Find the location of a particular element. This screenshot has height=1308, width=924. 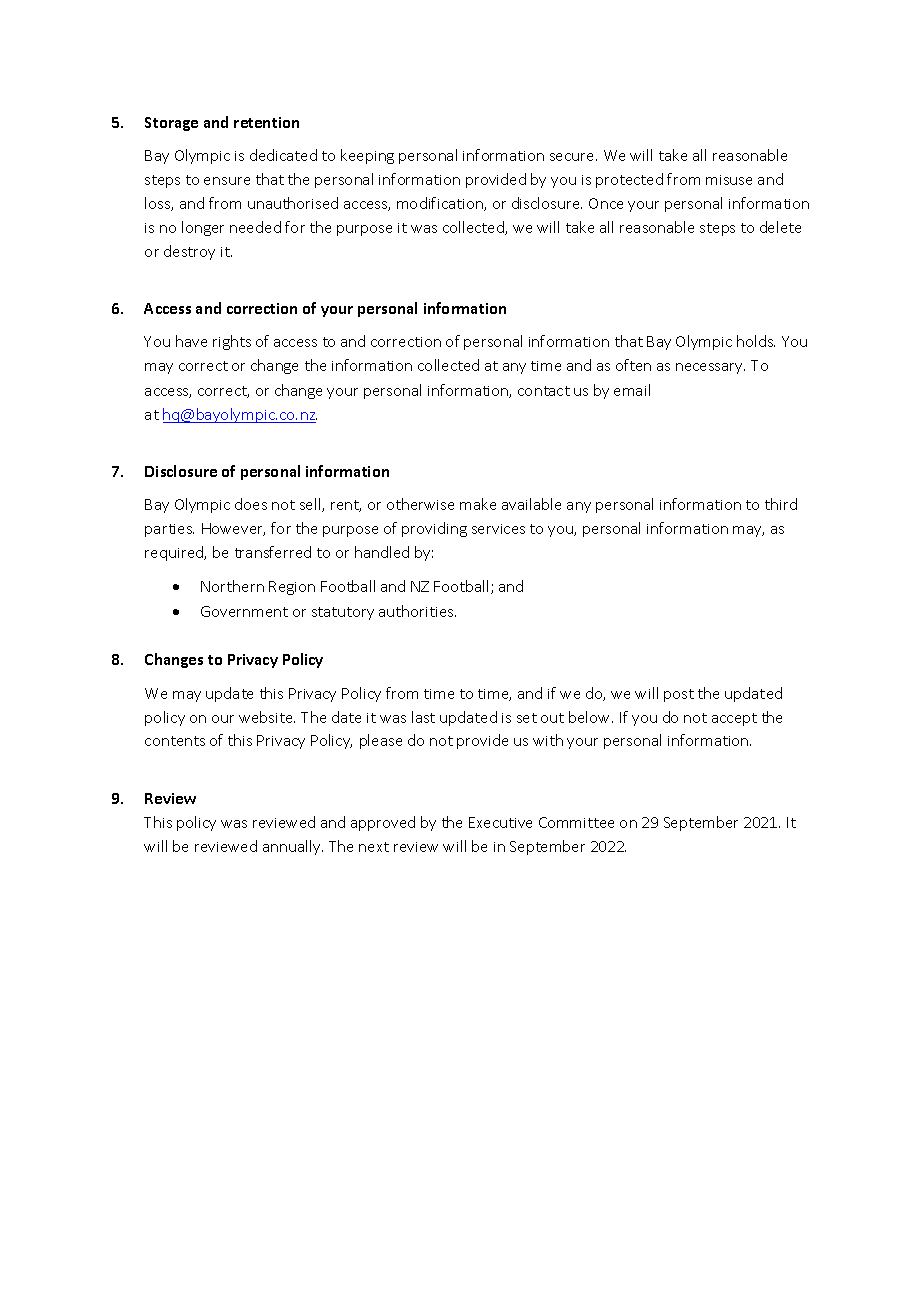

retention is located at coordinates (266, 122).
